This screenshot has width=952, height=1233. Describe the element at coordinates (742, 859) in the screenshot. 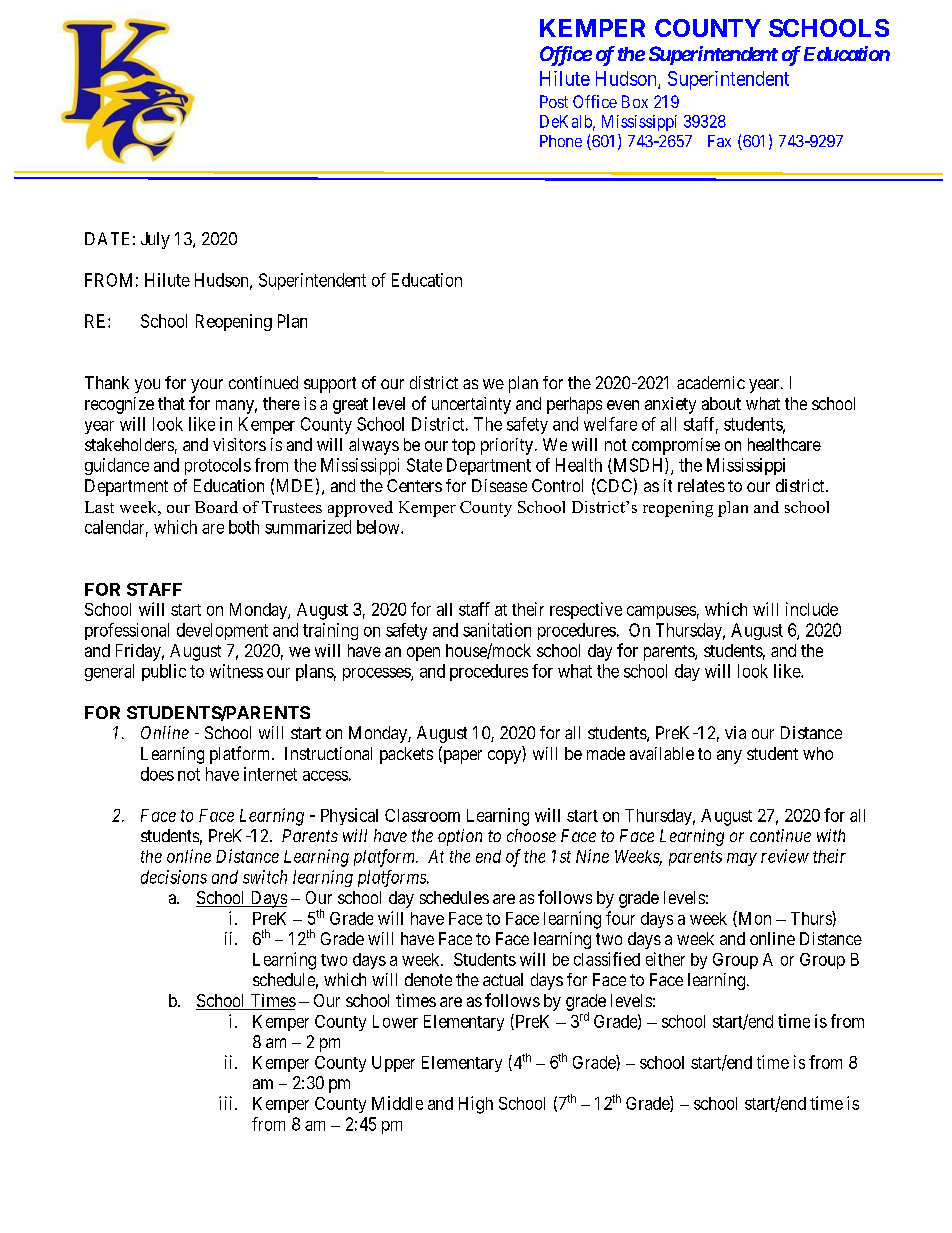

I see `may` at that location.
